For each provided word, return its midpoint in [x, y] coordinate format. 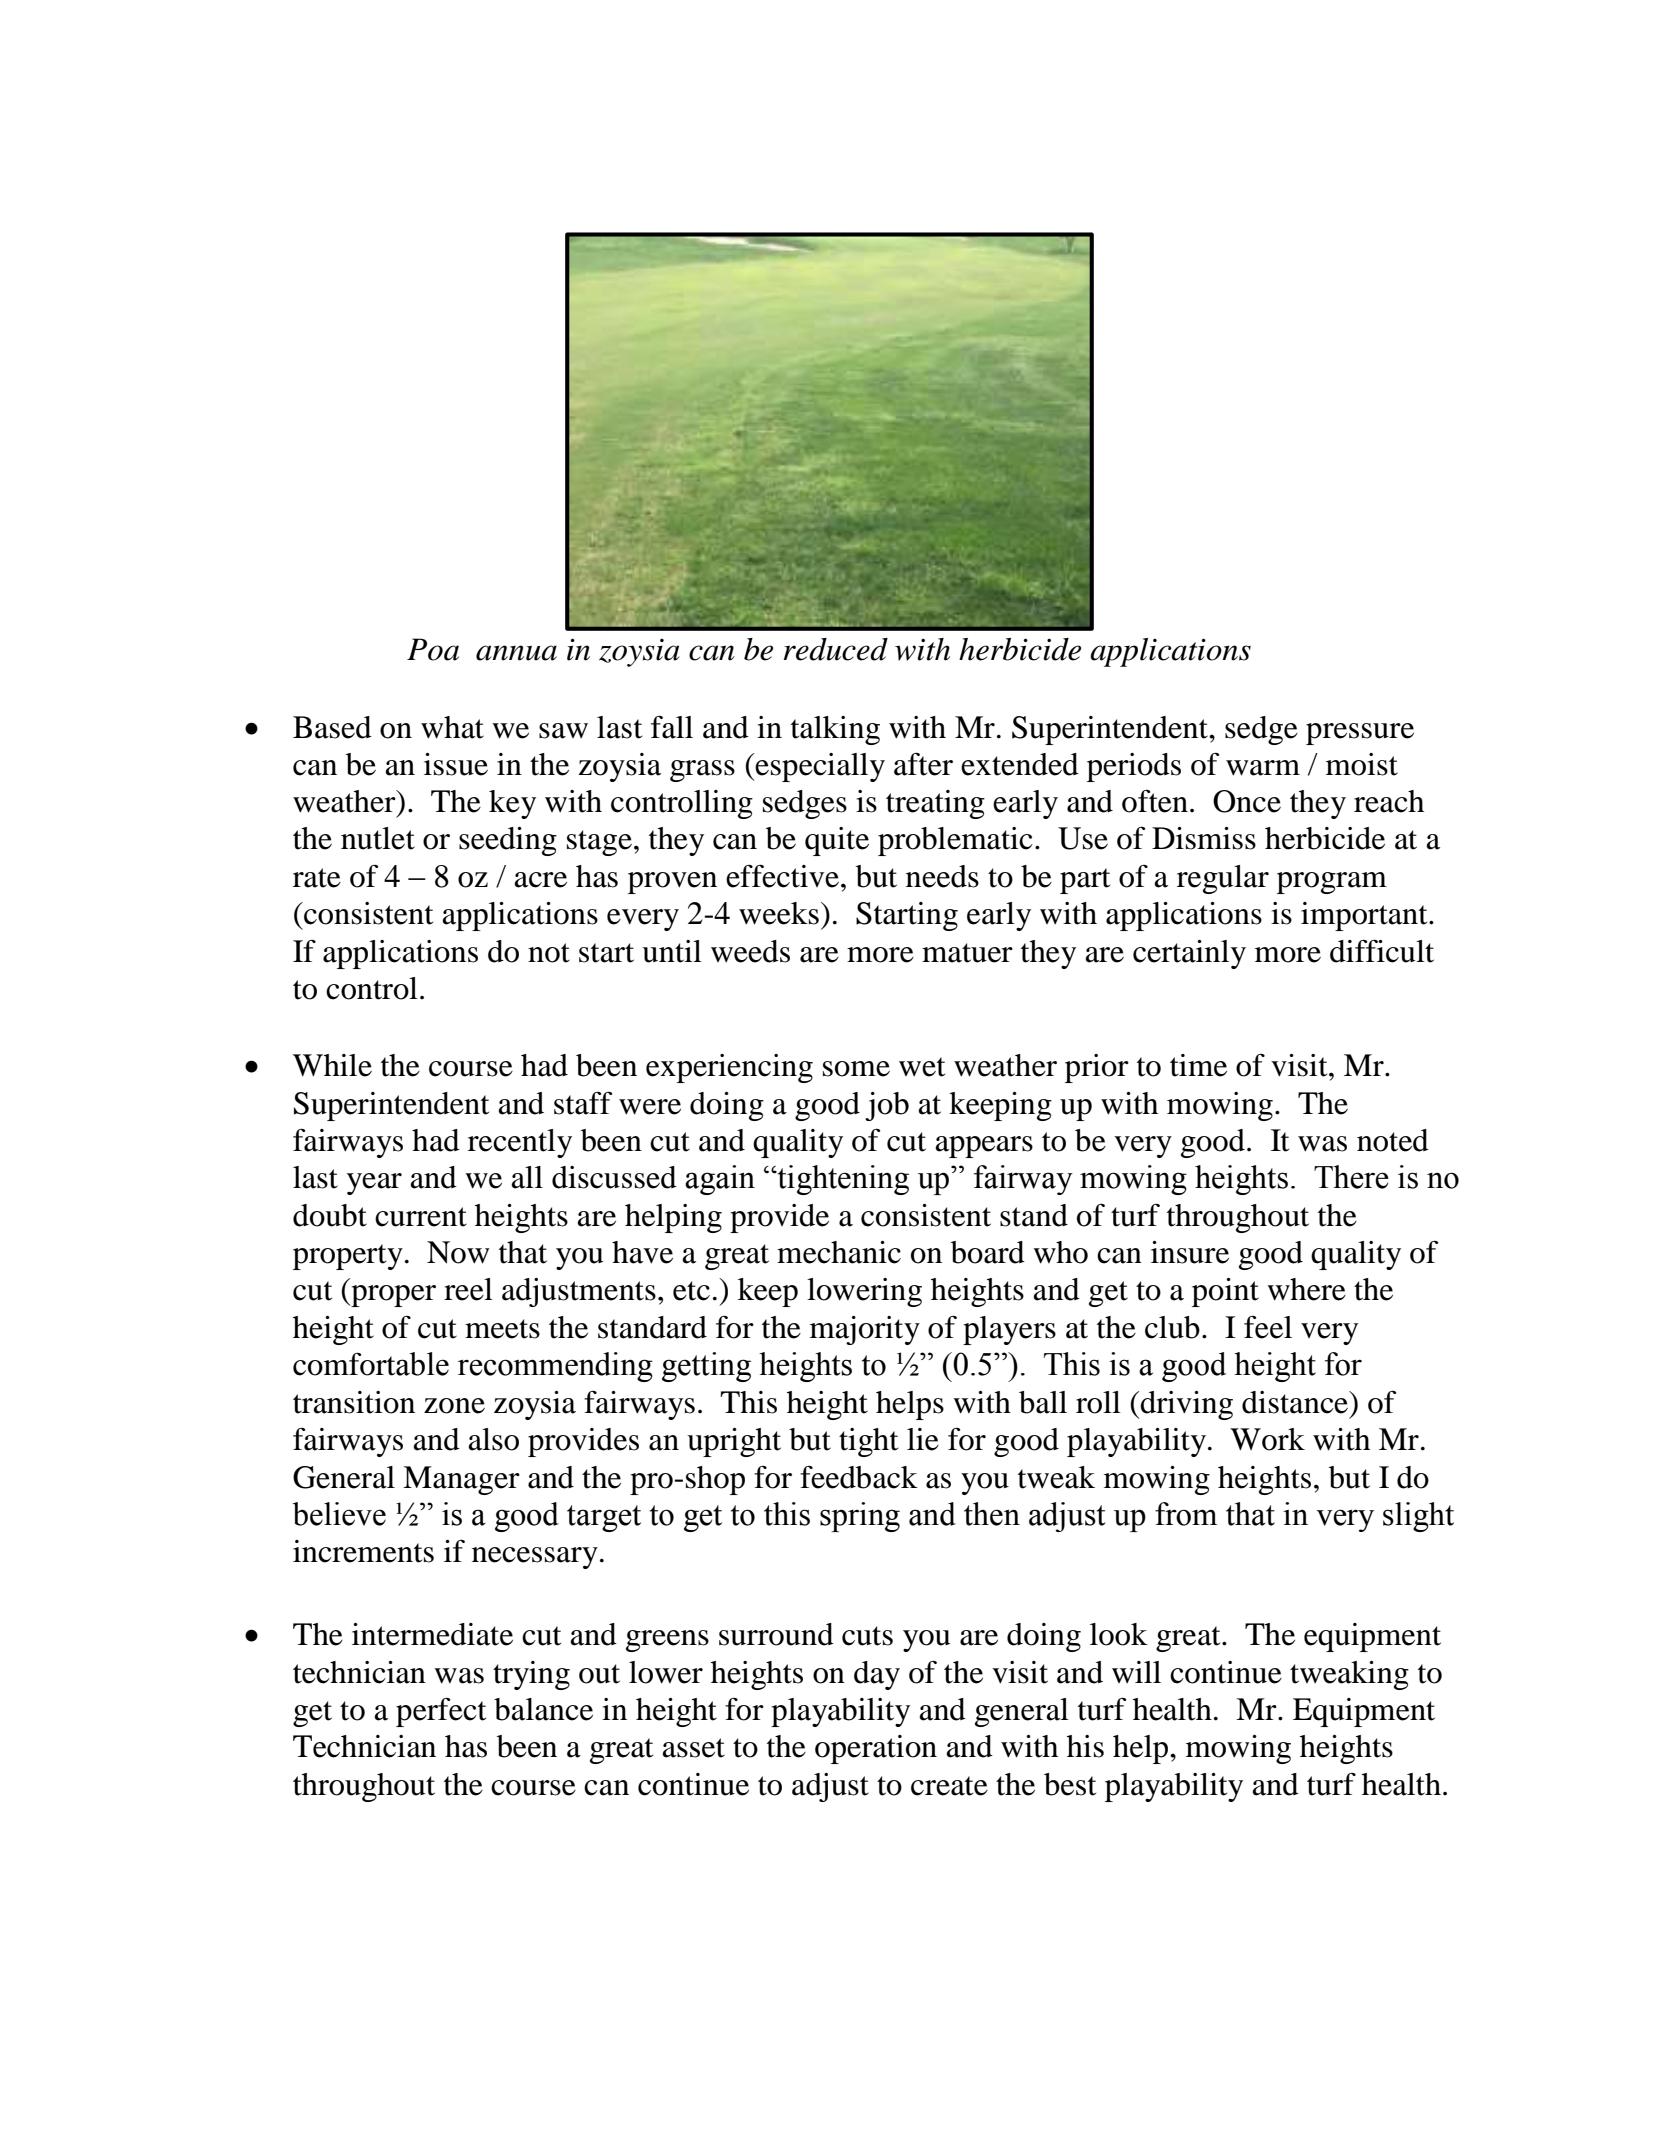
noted [1393, 1140]
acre [540, 880]
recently [520, 1143]
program [1332, 883]
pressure [1360, 734]
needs [942, 876]
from [1186, 1514]
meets [502, 1329]
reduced [836, 649]
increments [363, 1551]
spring [860, 1517]
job [887, 1106]
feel [1268, 1327]
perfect [441, 1712]
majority [865, 1330]
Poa [433, 649]
